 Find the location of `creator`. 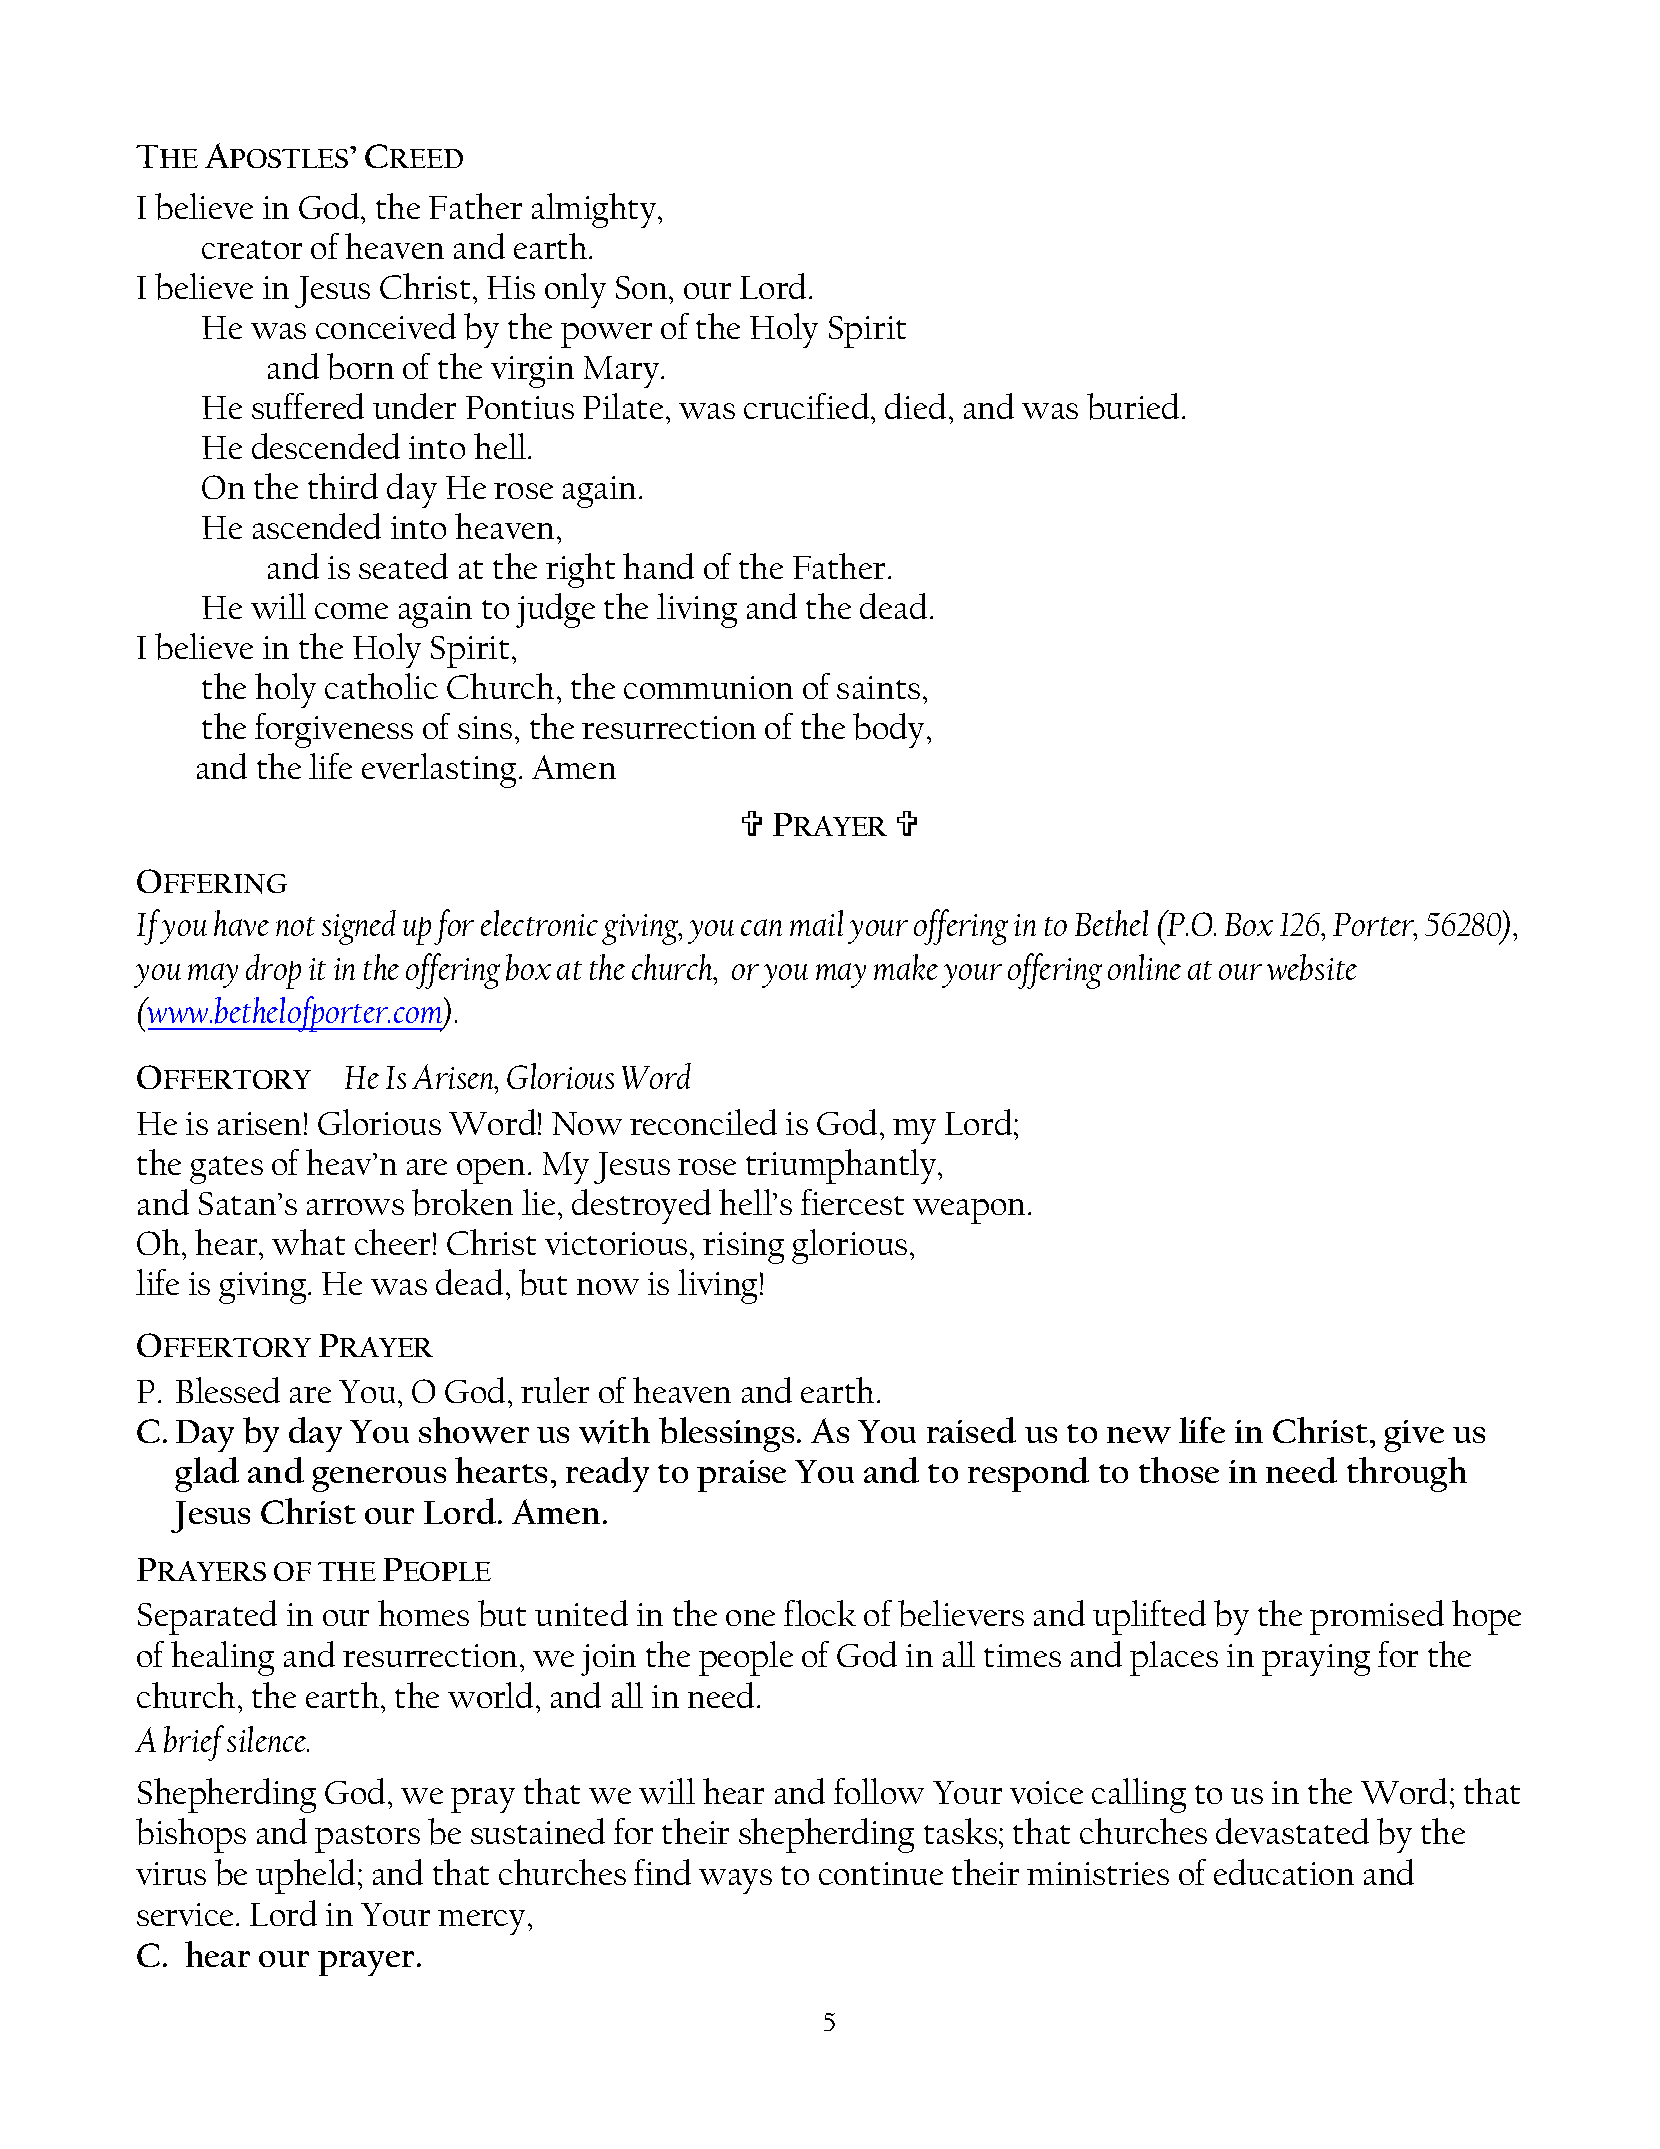

creator is located at coordinates (252, 249).
